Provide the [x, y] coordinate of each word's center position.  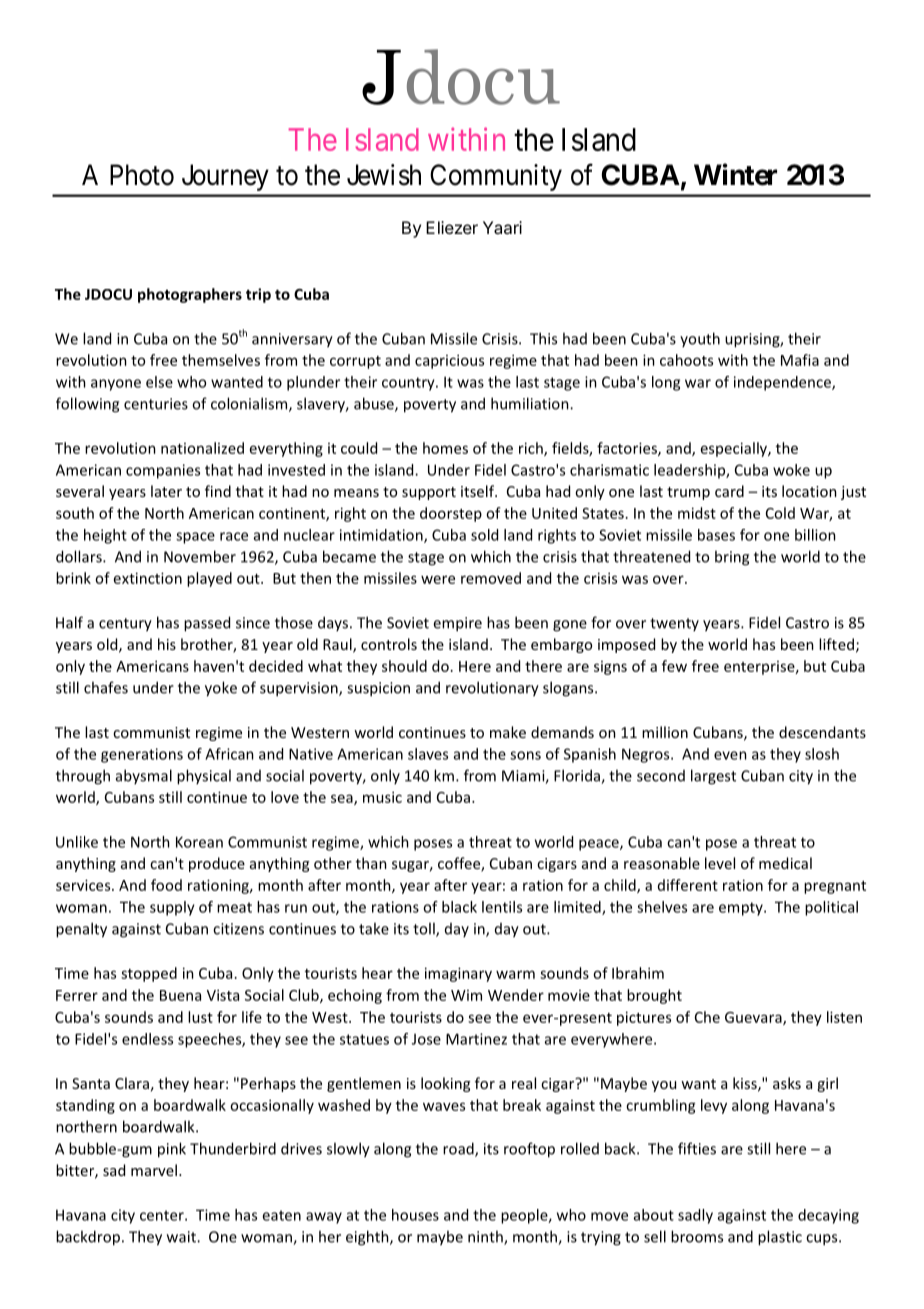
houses [415, 1215]
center [163, 1215]
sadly [695, 1216]
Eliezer [452, 227]
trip [258, 295]
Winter [735, 174]
